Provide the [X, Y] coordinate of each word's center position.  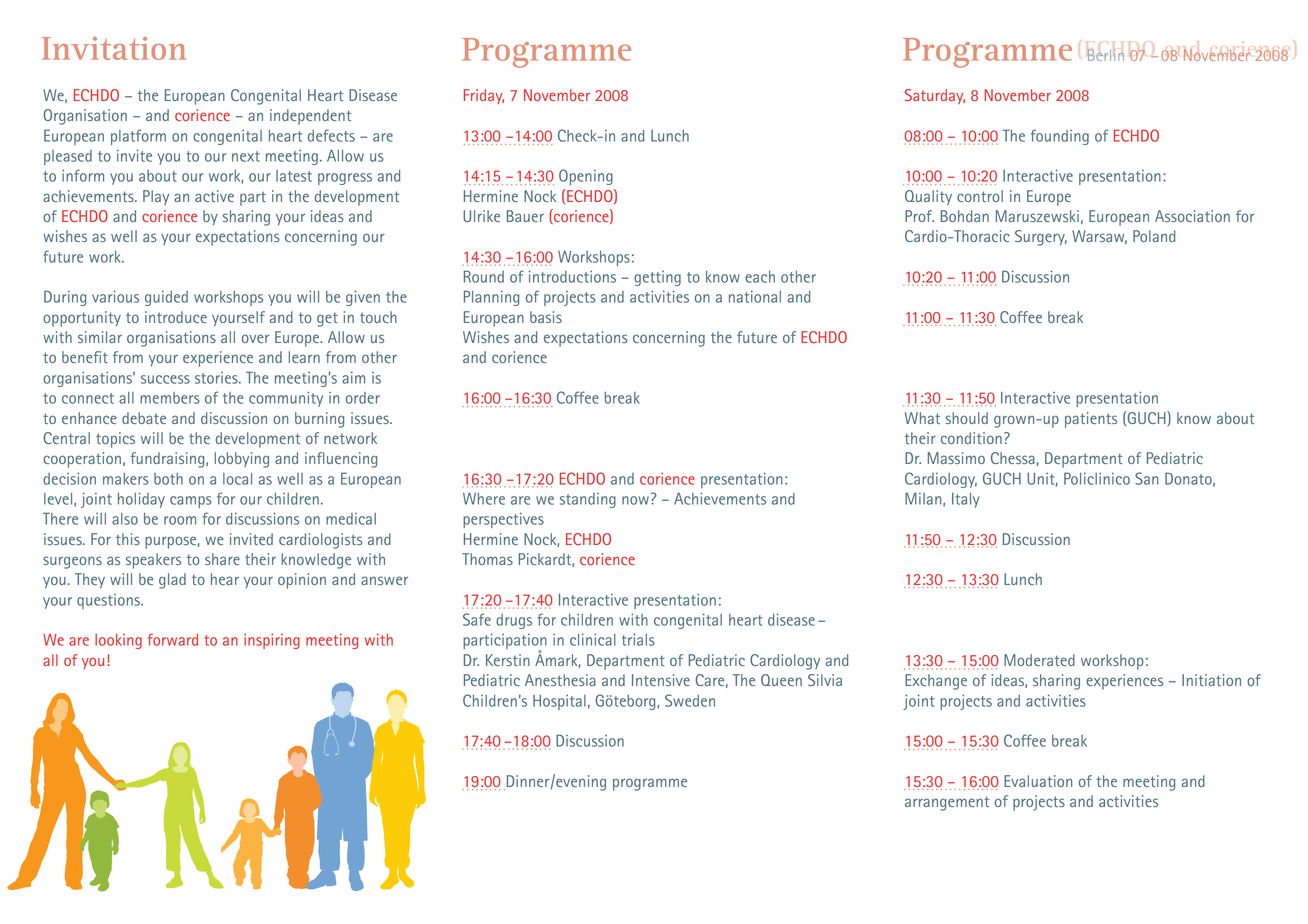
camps [191, 502]
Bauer [525, 216]
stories [217, 378]
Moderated [1039, 660]
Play [156, 197]
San [1146, 478]
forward [173, 639]
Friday [484, 96]
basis [546, 317]
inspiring [272, 641]
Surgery [1041, 238]
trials [638, 640]
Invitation [114, 48]
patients [1091, 420]
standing [588, 500]
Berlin [1105, 55]
